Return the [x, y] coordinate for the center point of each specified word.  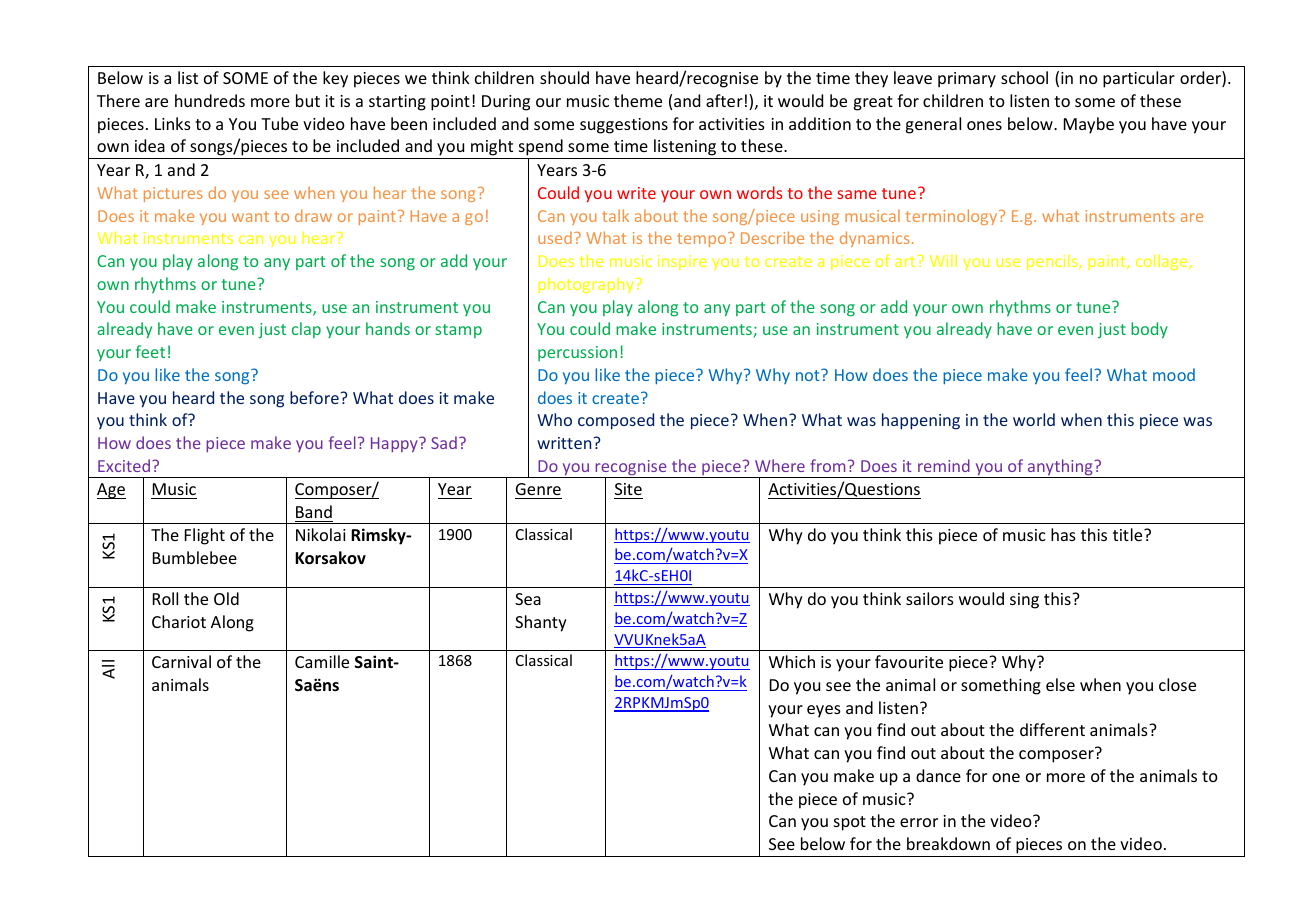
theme [638, 100]
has [1063, 534]
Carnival [181, 661]
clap [306, 330]
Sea [528, 599]
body [1149, 330]
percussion [577, 353]
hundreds [210, 100]
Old [226, 598]
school [1024, 77]
